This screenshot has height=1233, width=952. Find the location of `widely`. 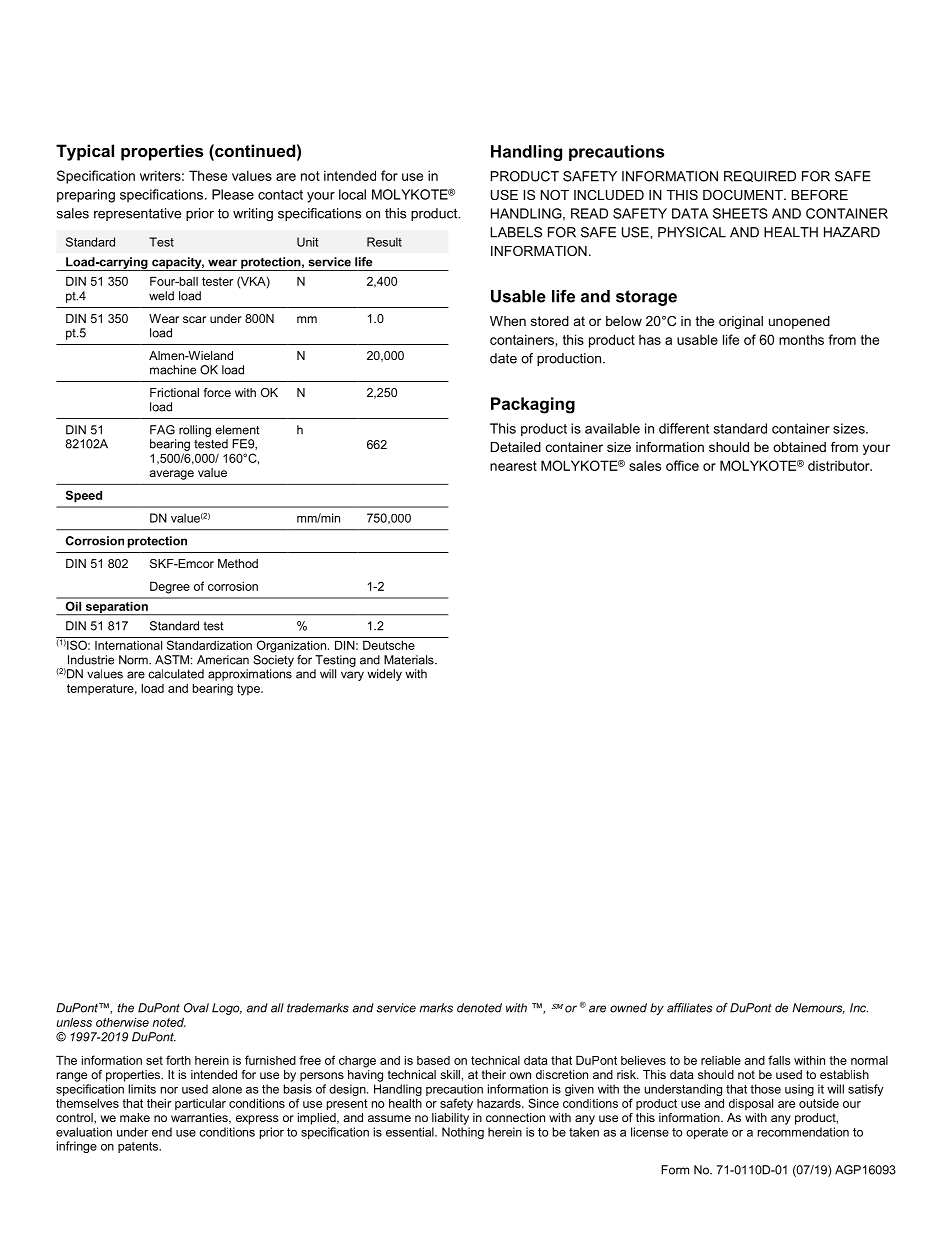

widely is located at coordinates (384, 675).
